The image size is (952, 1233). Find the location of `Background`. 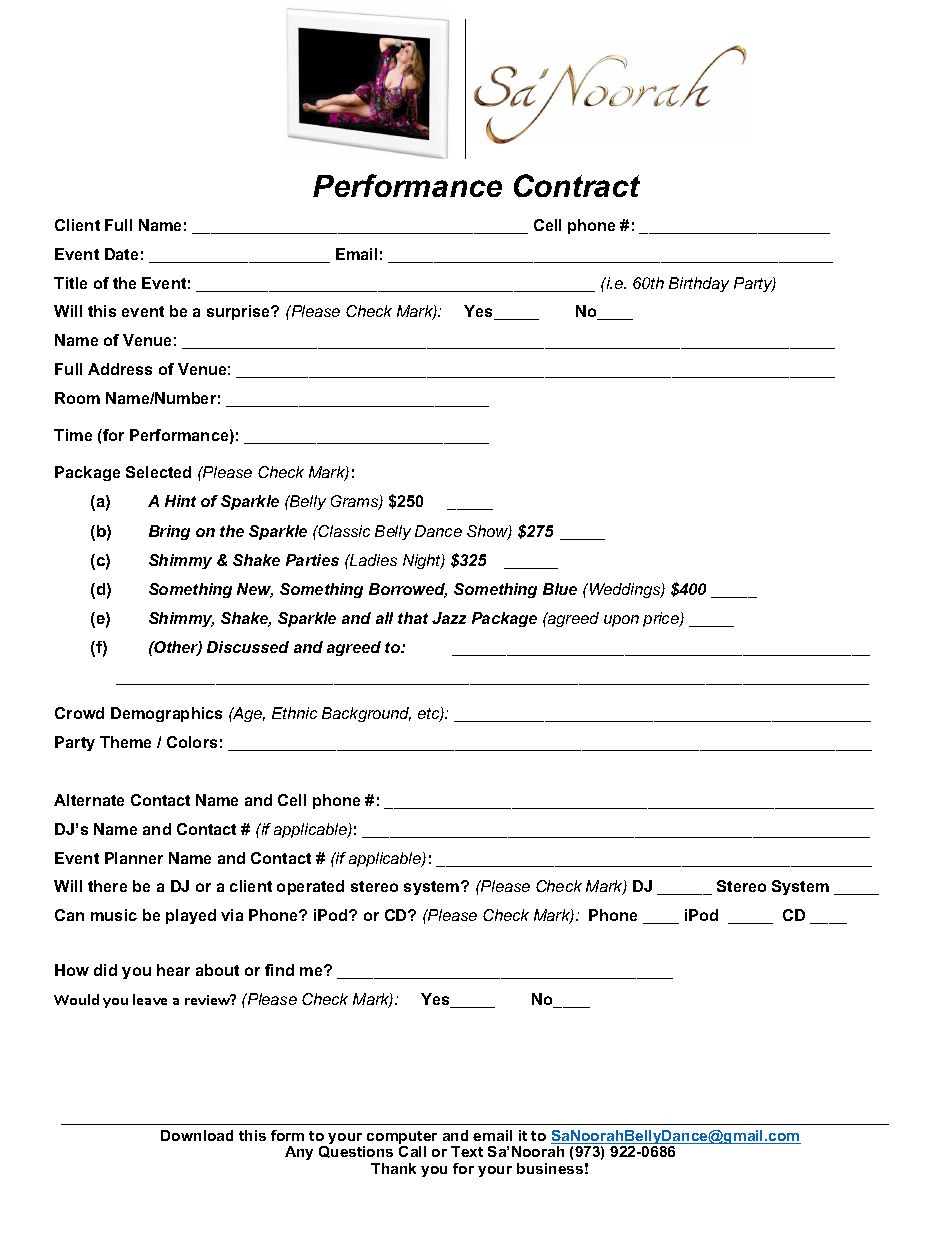

Background is located at coordinates (366, 714).
